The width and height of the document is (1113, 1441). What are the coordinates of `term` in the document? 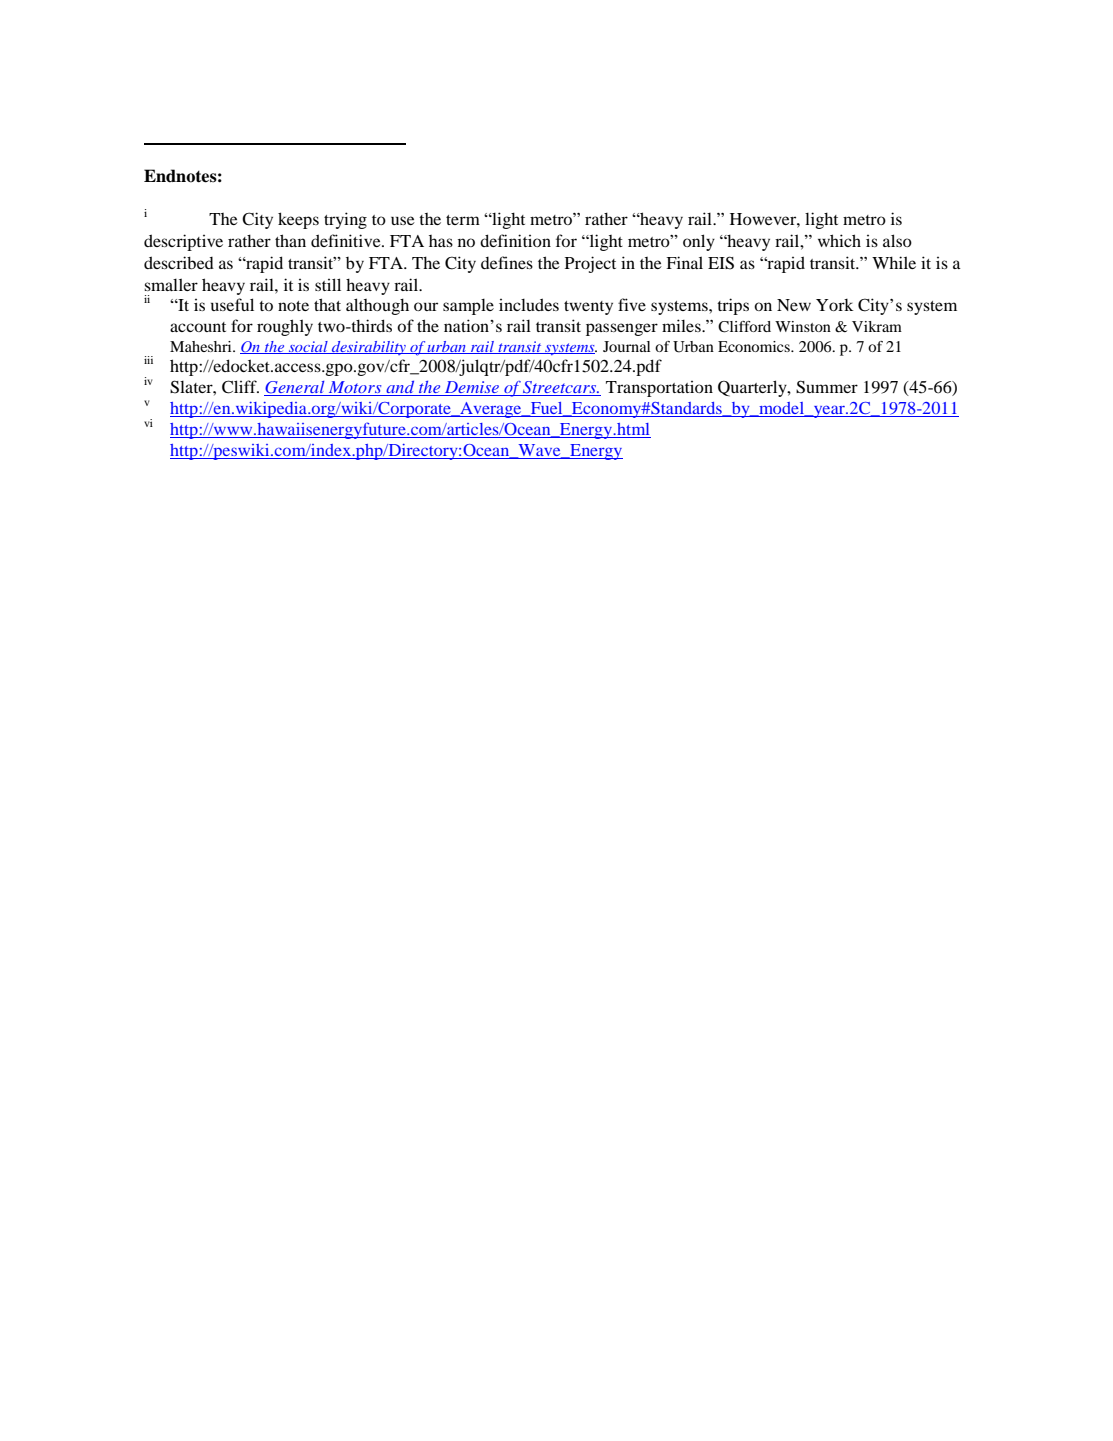 It's located at (463, 220).
